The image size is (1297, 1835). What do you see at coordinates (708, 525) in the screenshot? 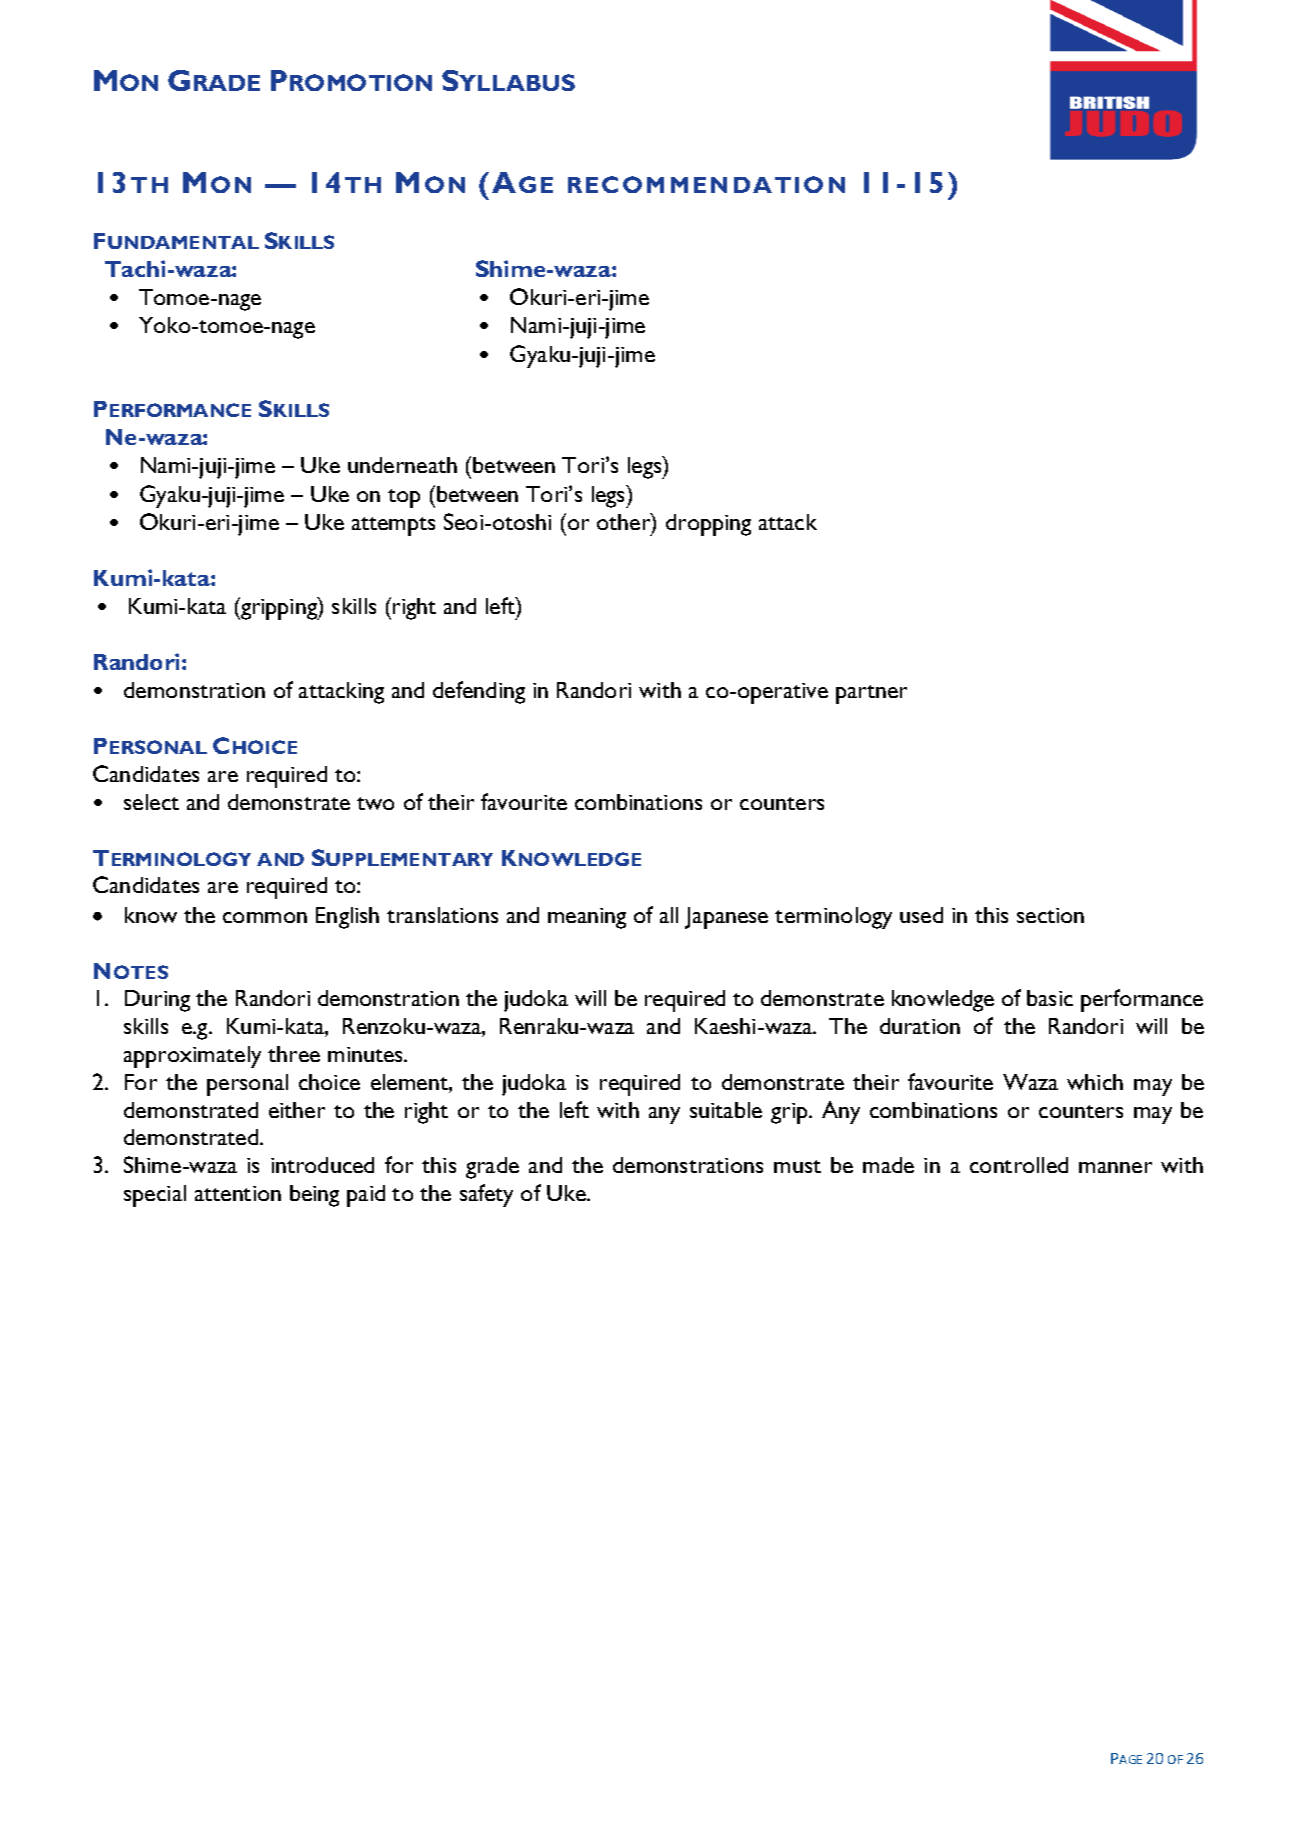
I see `dropping` at bounding box center [708, 525].
